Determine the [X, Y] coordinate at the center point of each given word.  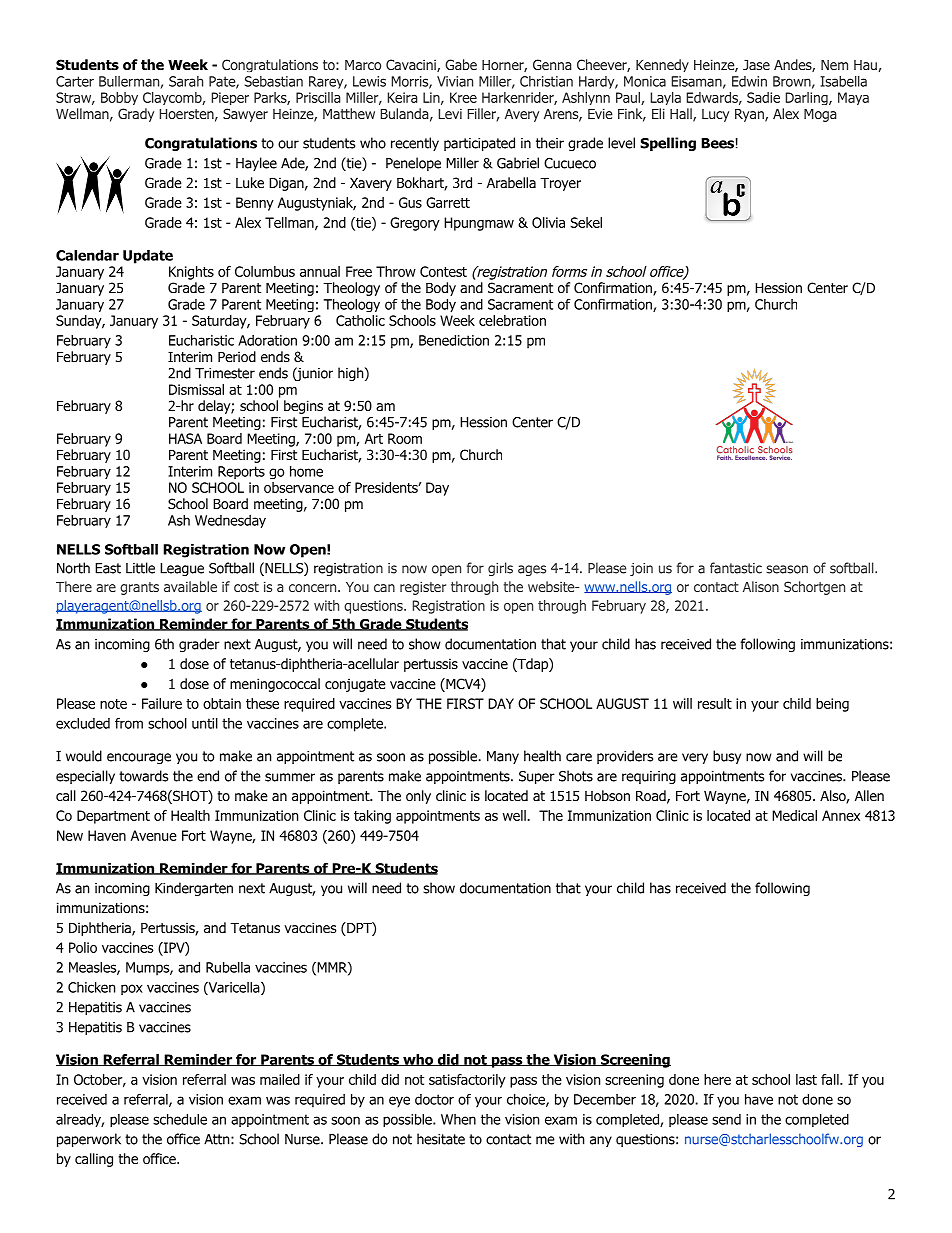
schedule [180, 1119]
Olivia [548, 222]
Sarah [186, 81]
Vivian [455, 81]
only [418, 797]
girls [500, 569]
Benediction [454, 340]
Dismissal [196, 389]
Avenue [154, 835]
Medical [794, 815]
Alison [761, 586]
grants [139, 588]
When [458, 1119]
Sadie [763, 97]
